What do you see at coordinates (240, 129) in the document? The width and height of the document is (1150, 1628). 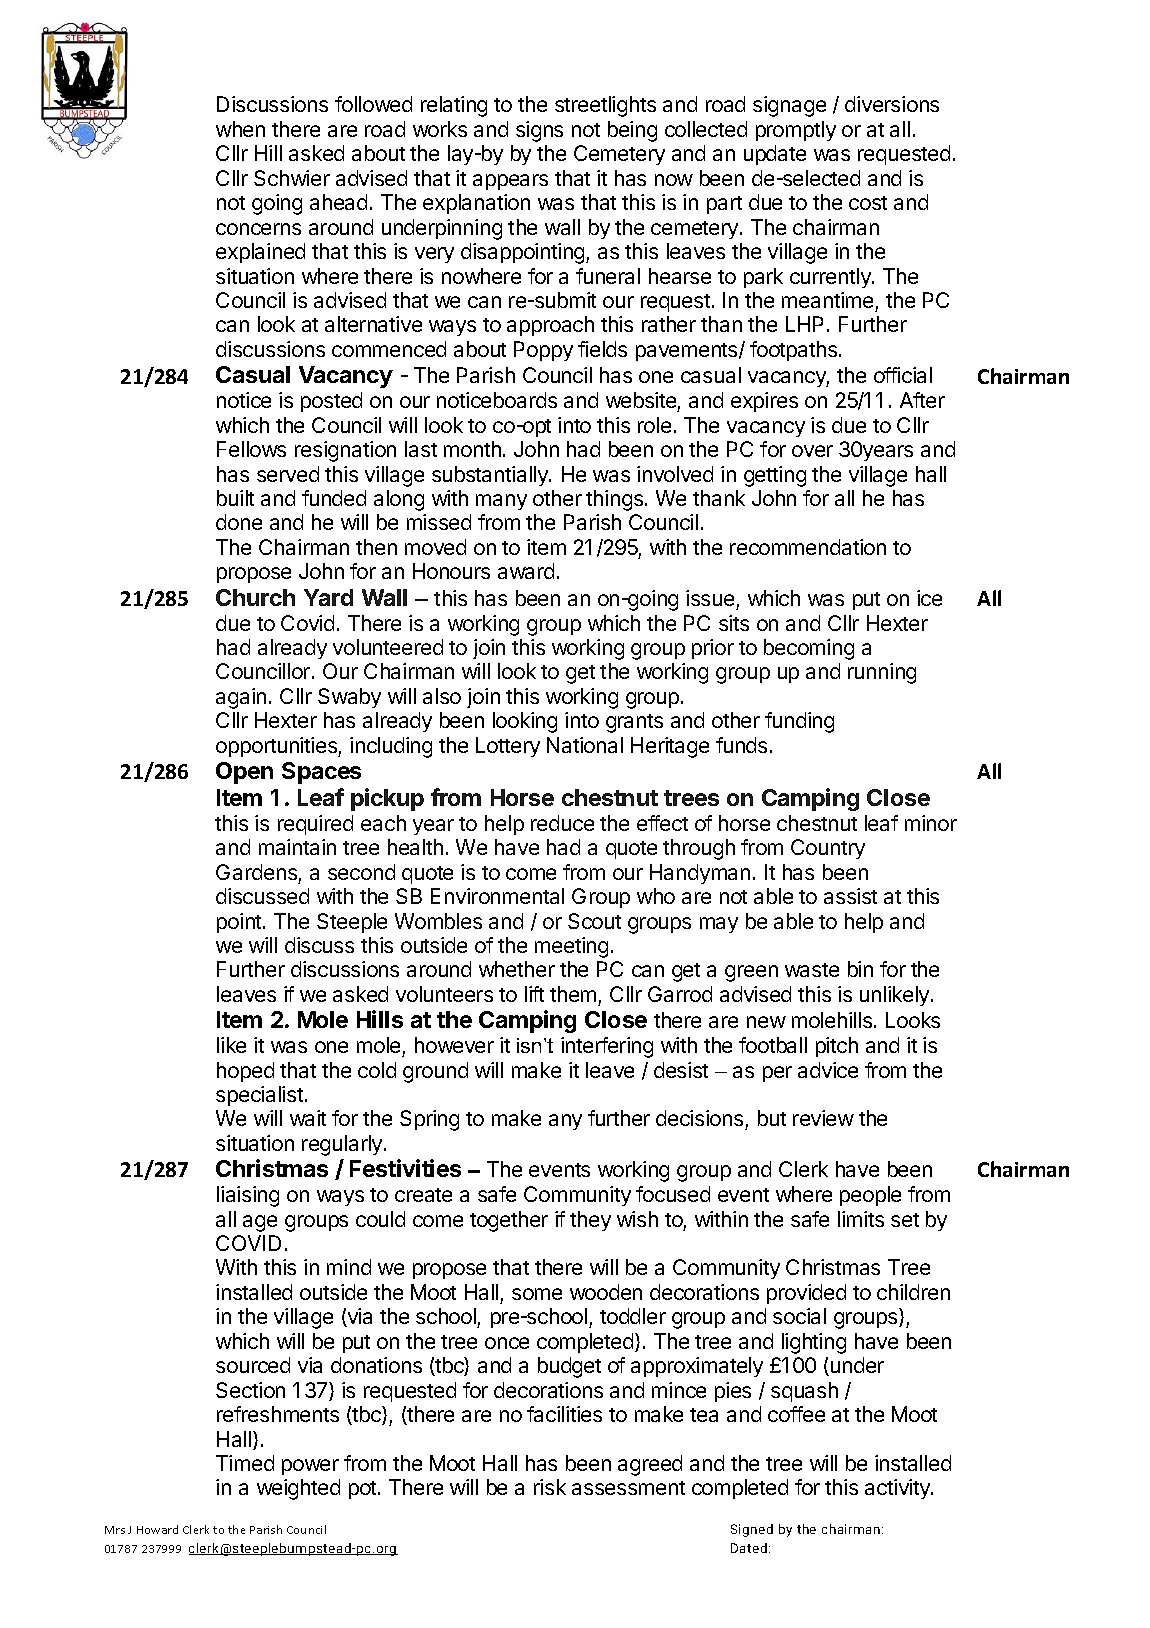 I see `when` at bounding box center [240, 129].
